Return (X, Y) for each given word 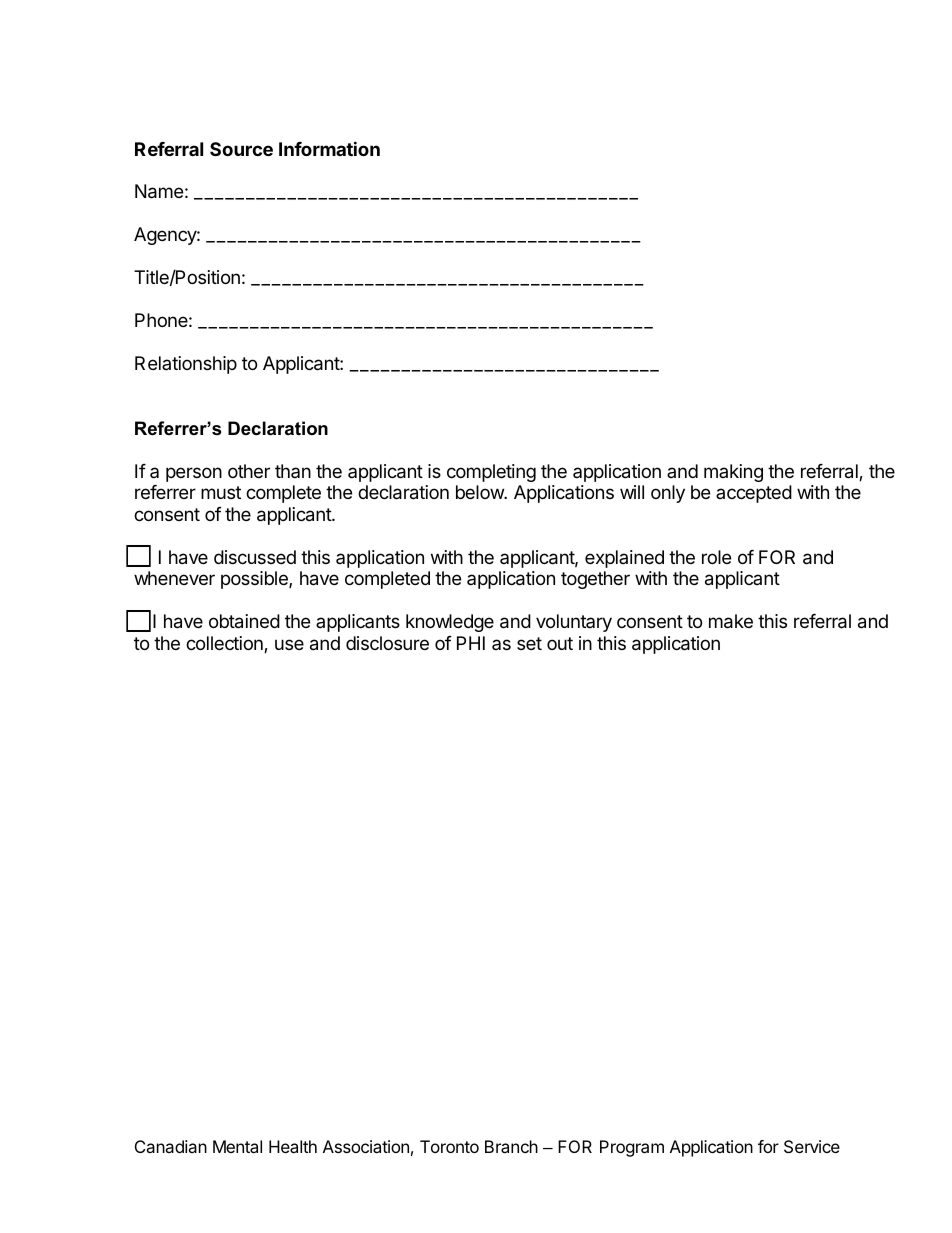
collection (225, 644)
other (249, 471)
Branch (511, 1146)
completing (491, 473)
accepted (754, 494)
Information (329, 148)
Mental (237, 1146)
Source (241, 149)
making (733, 473)
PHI (471, 643)
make (731, 621)
